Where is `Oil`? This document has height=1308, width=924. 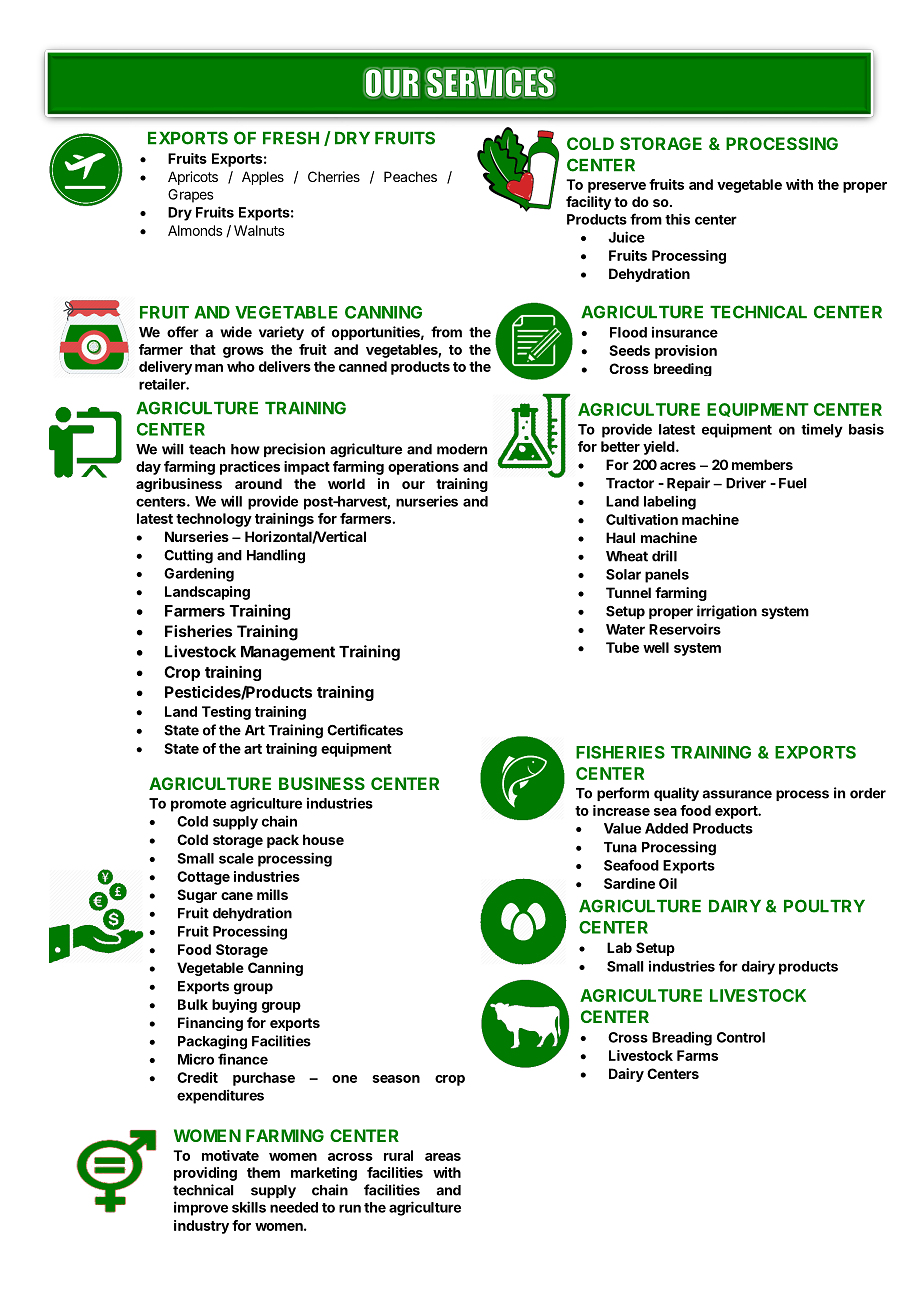 Oil is located at coordinates (668, 883).
